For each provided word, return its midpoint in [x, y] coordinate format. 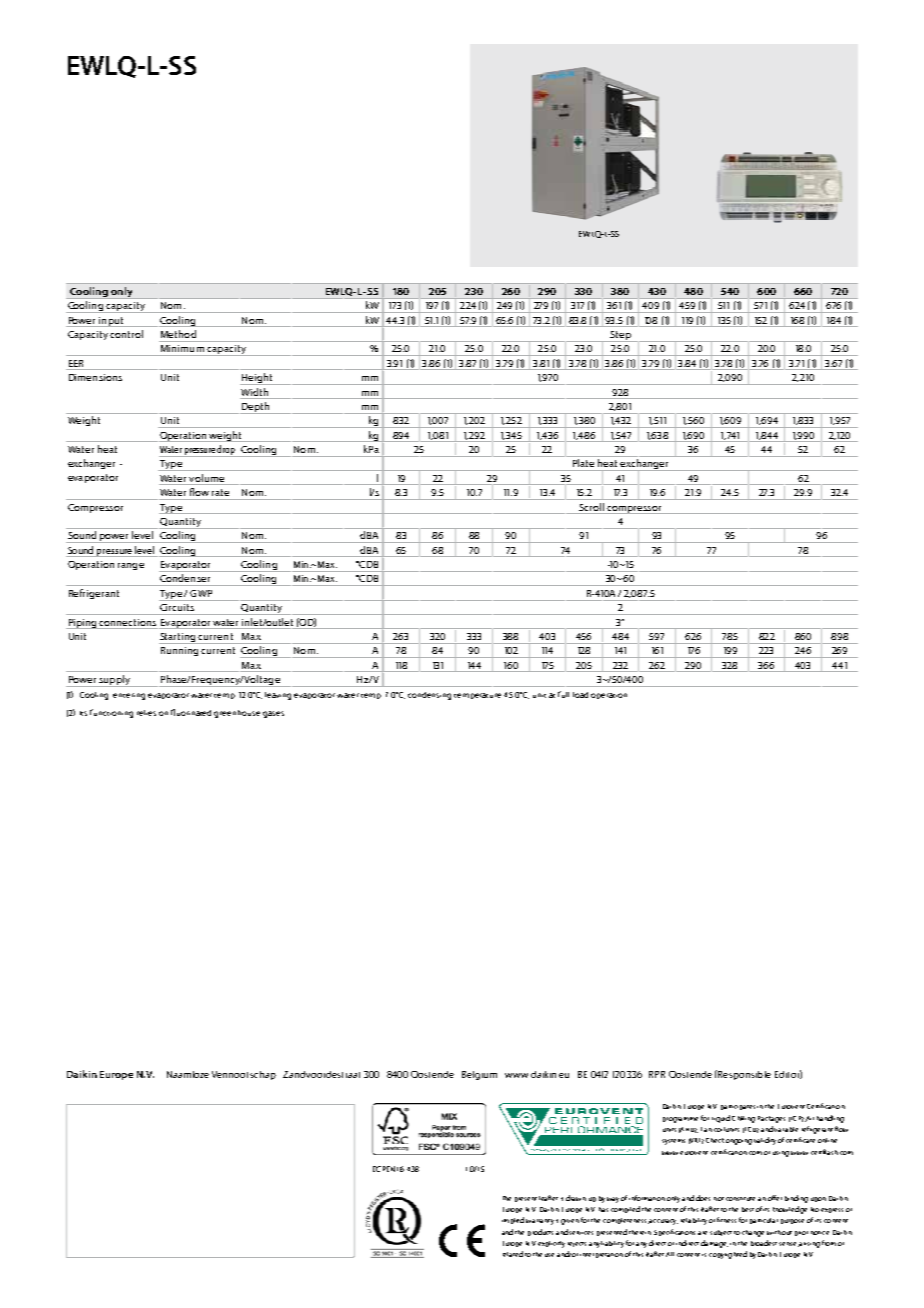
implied [513, 1220]
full [563, 694]
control [126, 334]
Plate [583, 463]
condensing [429, 696]
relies [146, 713]
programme [680, 1120]
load [580, 695]
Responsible [743, 1075]
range [131, 566]
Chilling [743, 1119]
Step [620, 336]
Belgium [479, 1075]
